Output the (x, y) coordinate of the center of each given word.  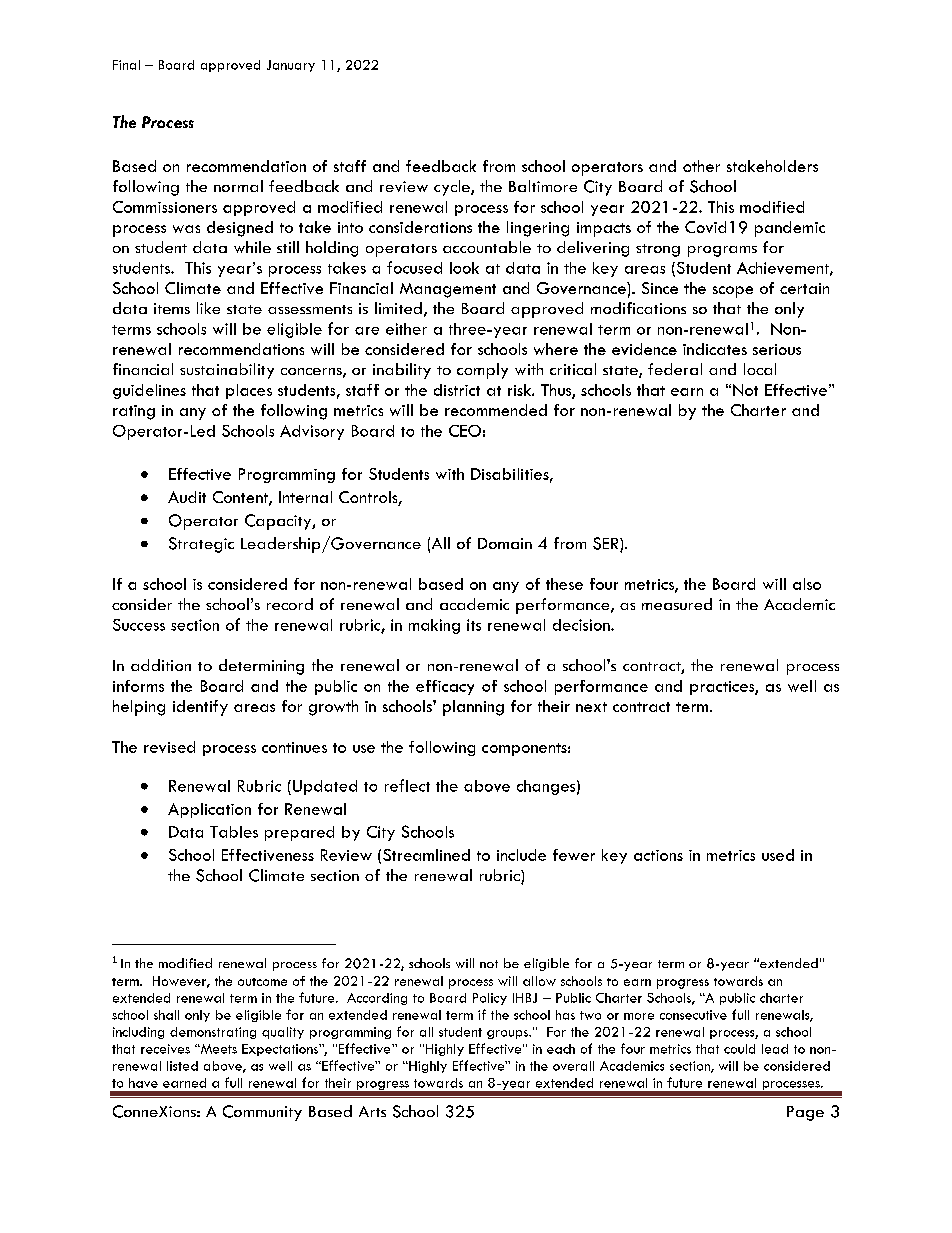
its (474, 625)
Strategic (201, 545)
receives (165, 1049)
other (701, 166)
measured (677, 604)
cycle (453, 188)
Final (126, 65)
